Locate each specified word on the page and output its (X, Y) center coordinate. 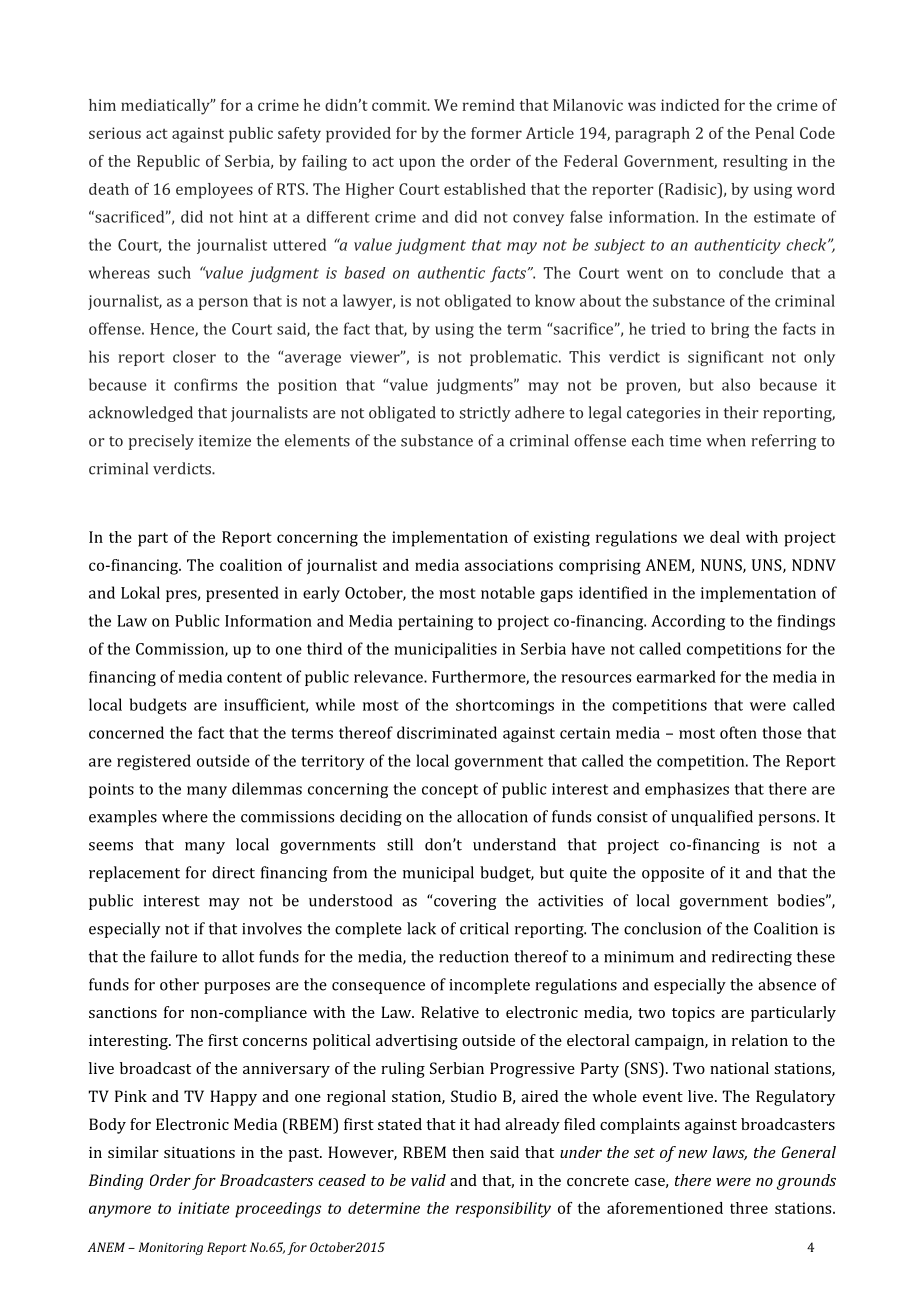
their (741, 412)
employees (214, 191)
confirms (205, 384)
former (496, 133)
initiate (204, 1208)
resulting (755, 163)
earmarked (676, 676)
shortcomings (505, 706)
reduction (474, 956)
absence (787, 984)
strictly (485, 414)
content (254, 677)
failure (174, 956)
